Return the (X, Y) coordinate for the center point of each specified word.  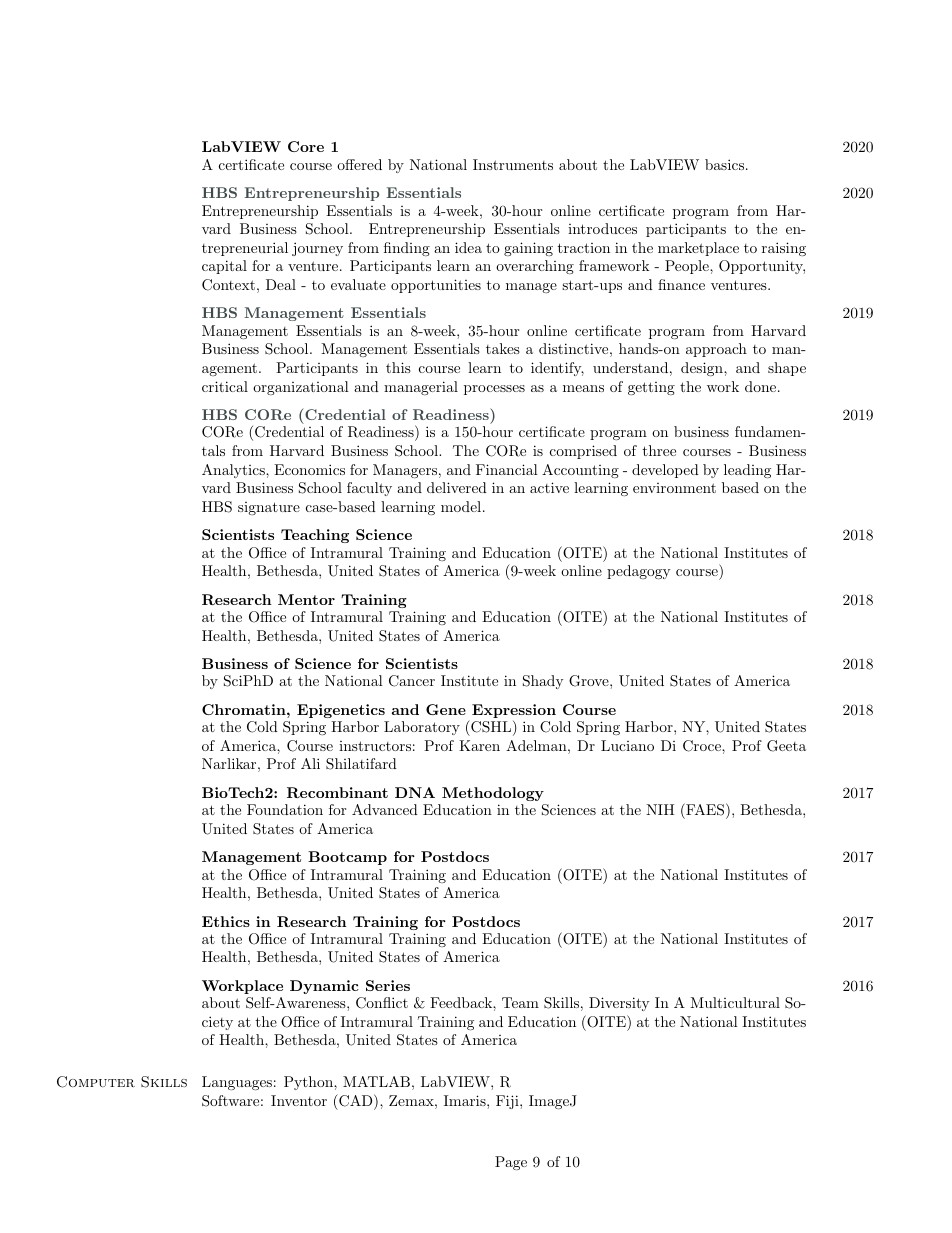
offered (359, 164)
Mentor (306, 599)
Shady (543, 682)
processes (494, 390)
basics (724, 164)
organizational (301, 388)
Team (520, 1002)
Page (511, 1163)
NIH (660, 809)
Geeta (786, 746)
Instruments (513, 164)
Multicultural (735, 1002)
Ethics (226, 921)
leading (747, 471)
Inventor (299, 1100)
